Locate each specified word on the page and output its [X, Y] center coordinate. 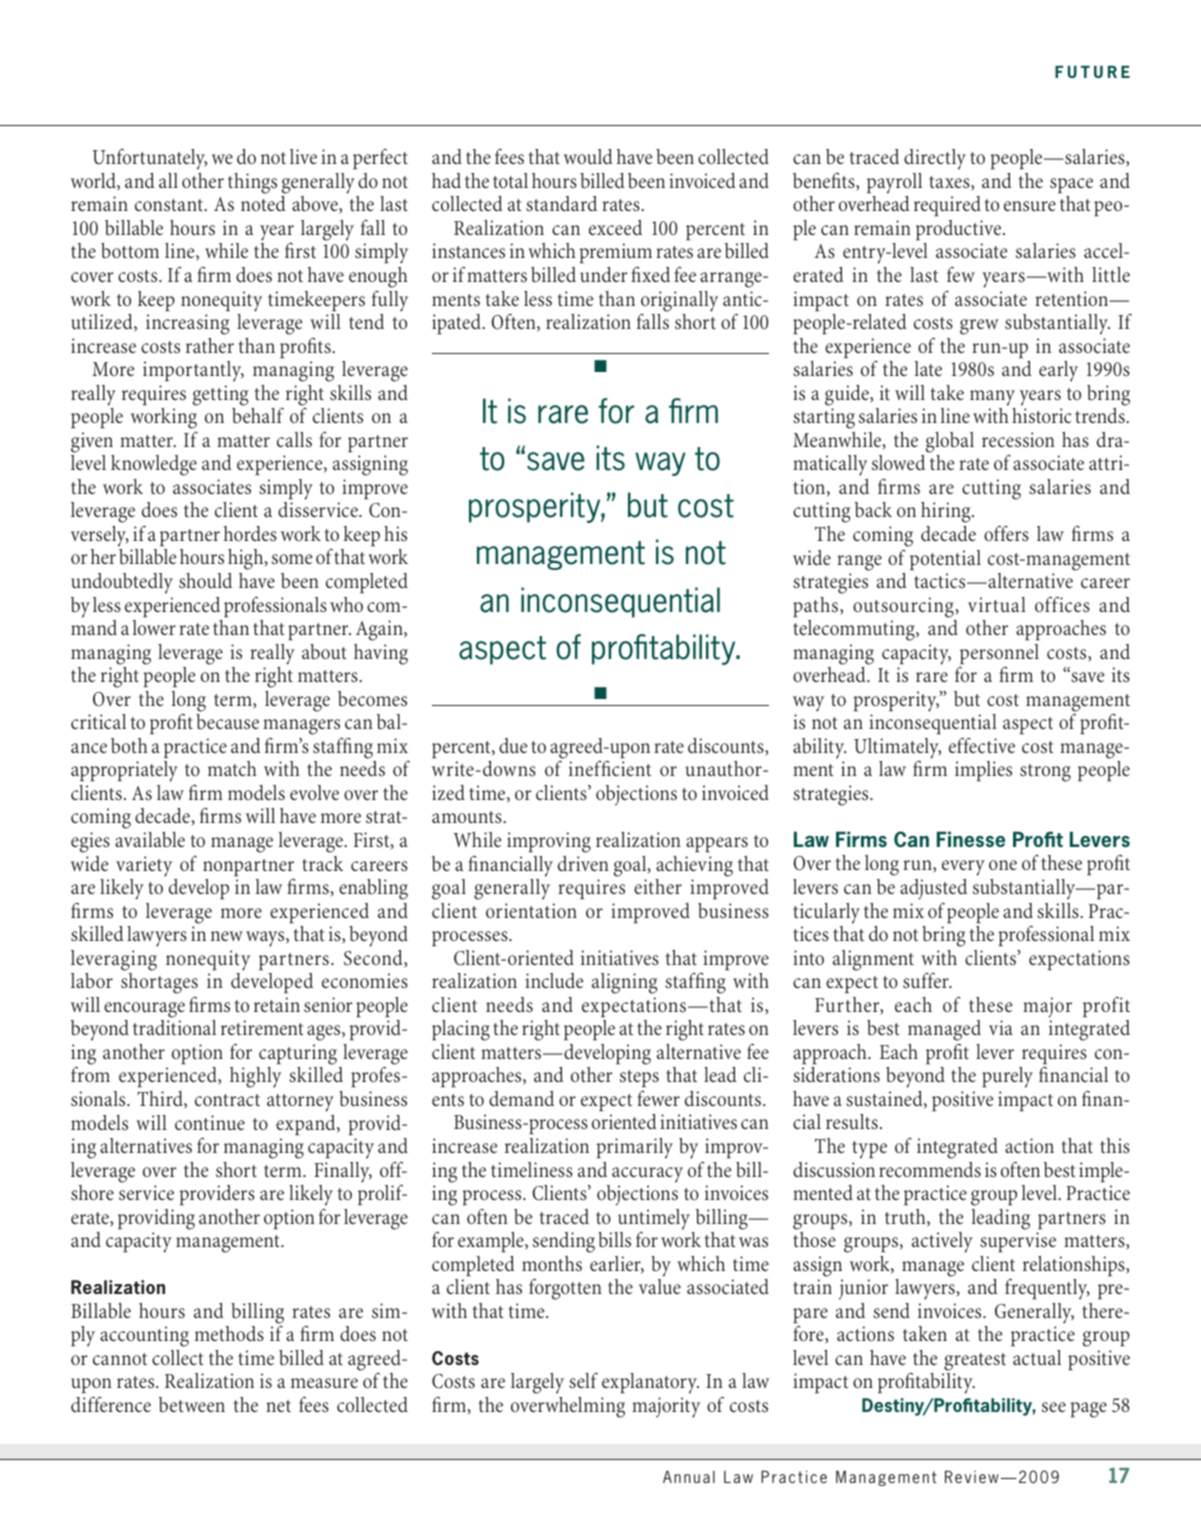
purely [1007, 1077]
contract [227, 1100]
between [192, 1404]
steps [639, 1078]
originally [679, 301]
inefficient [610, 768]
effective [982, 745]
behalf [258, 416]
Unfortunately [150, 159]
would [588, 156]
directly [935, 159]
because [227, 722]
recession [1018, 440]
